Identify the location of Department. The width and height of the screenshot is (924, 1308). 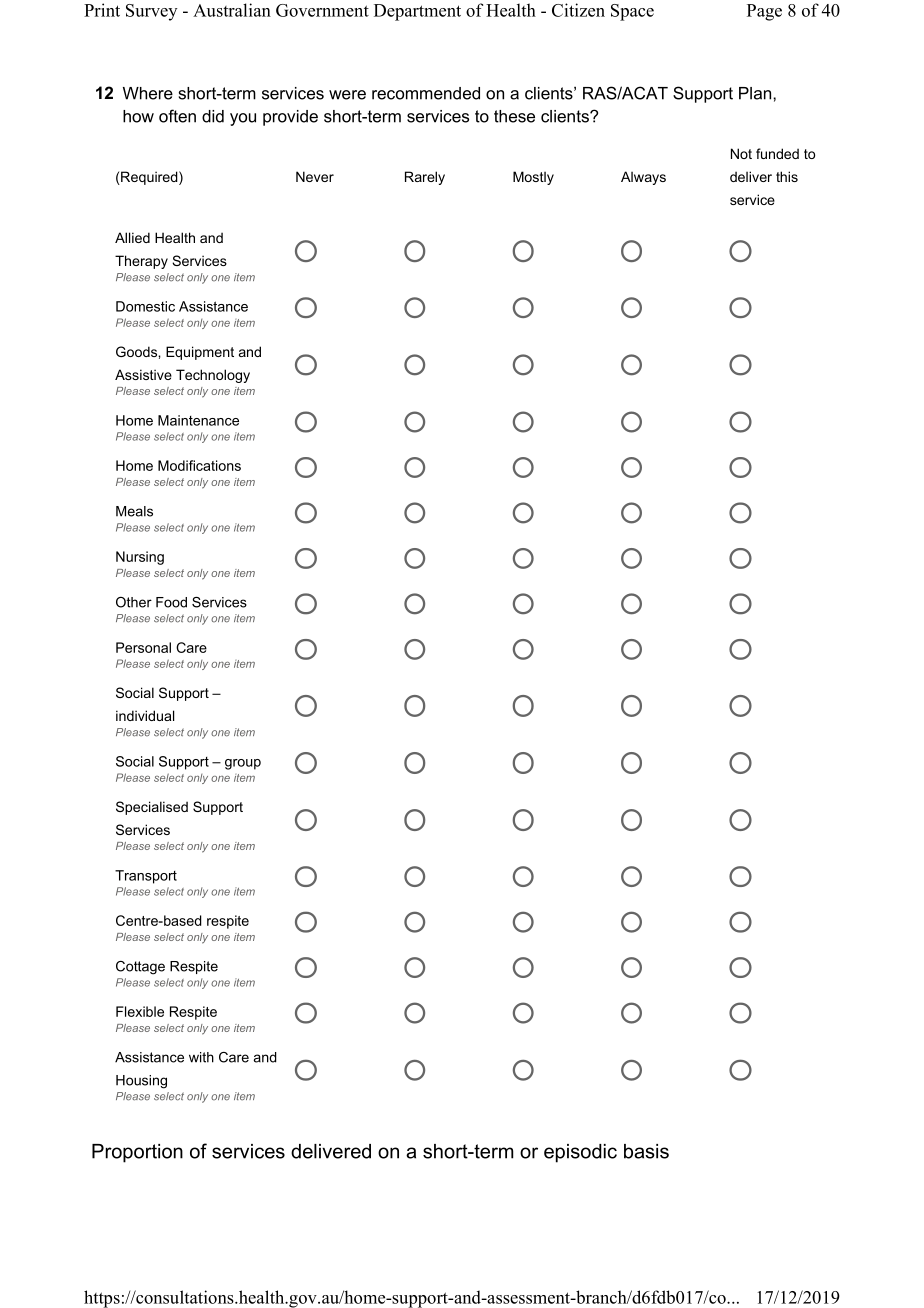
(417, 12).
